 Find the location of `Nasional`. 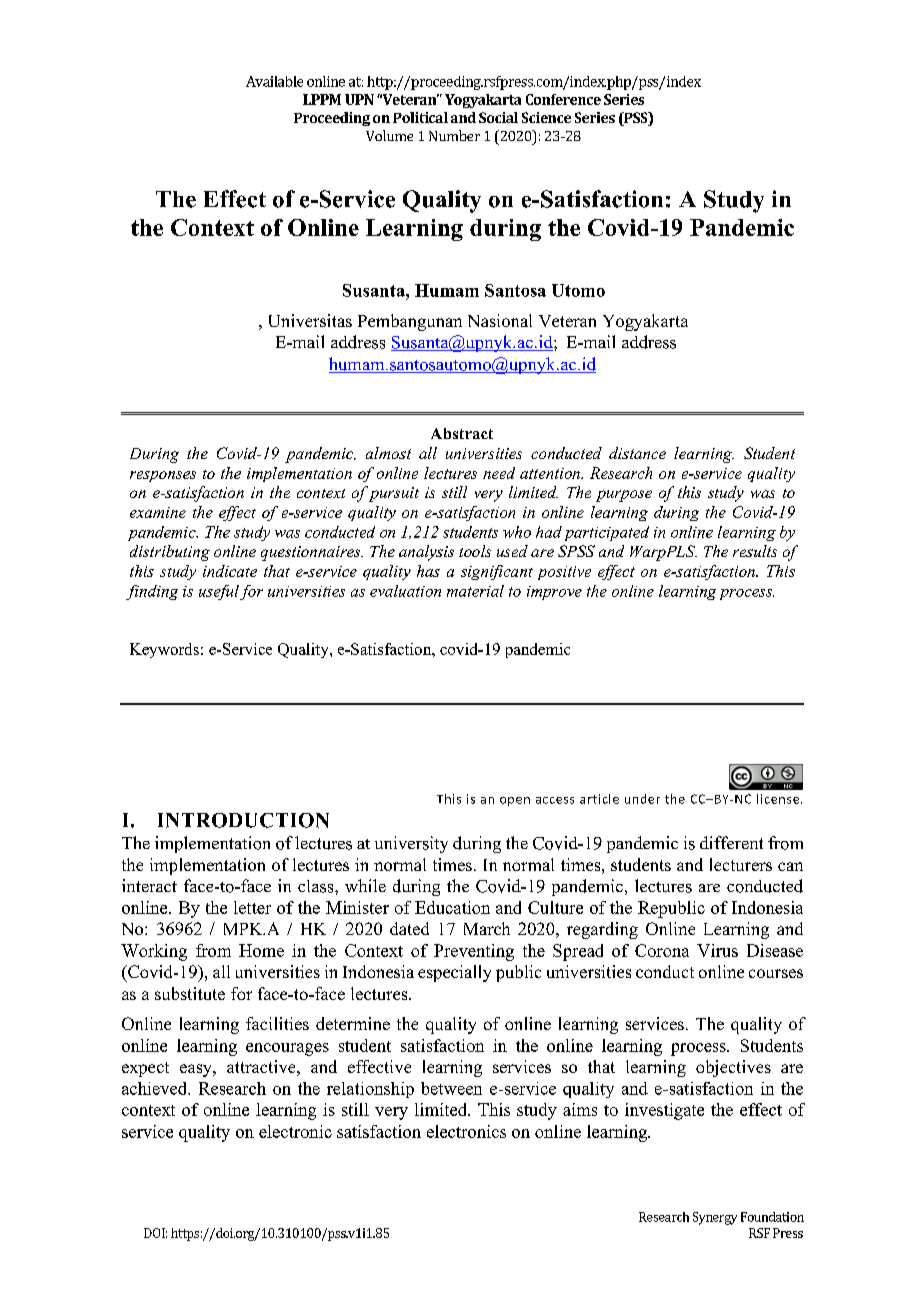

Nasional is located at coordinates (500, 320).
